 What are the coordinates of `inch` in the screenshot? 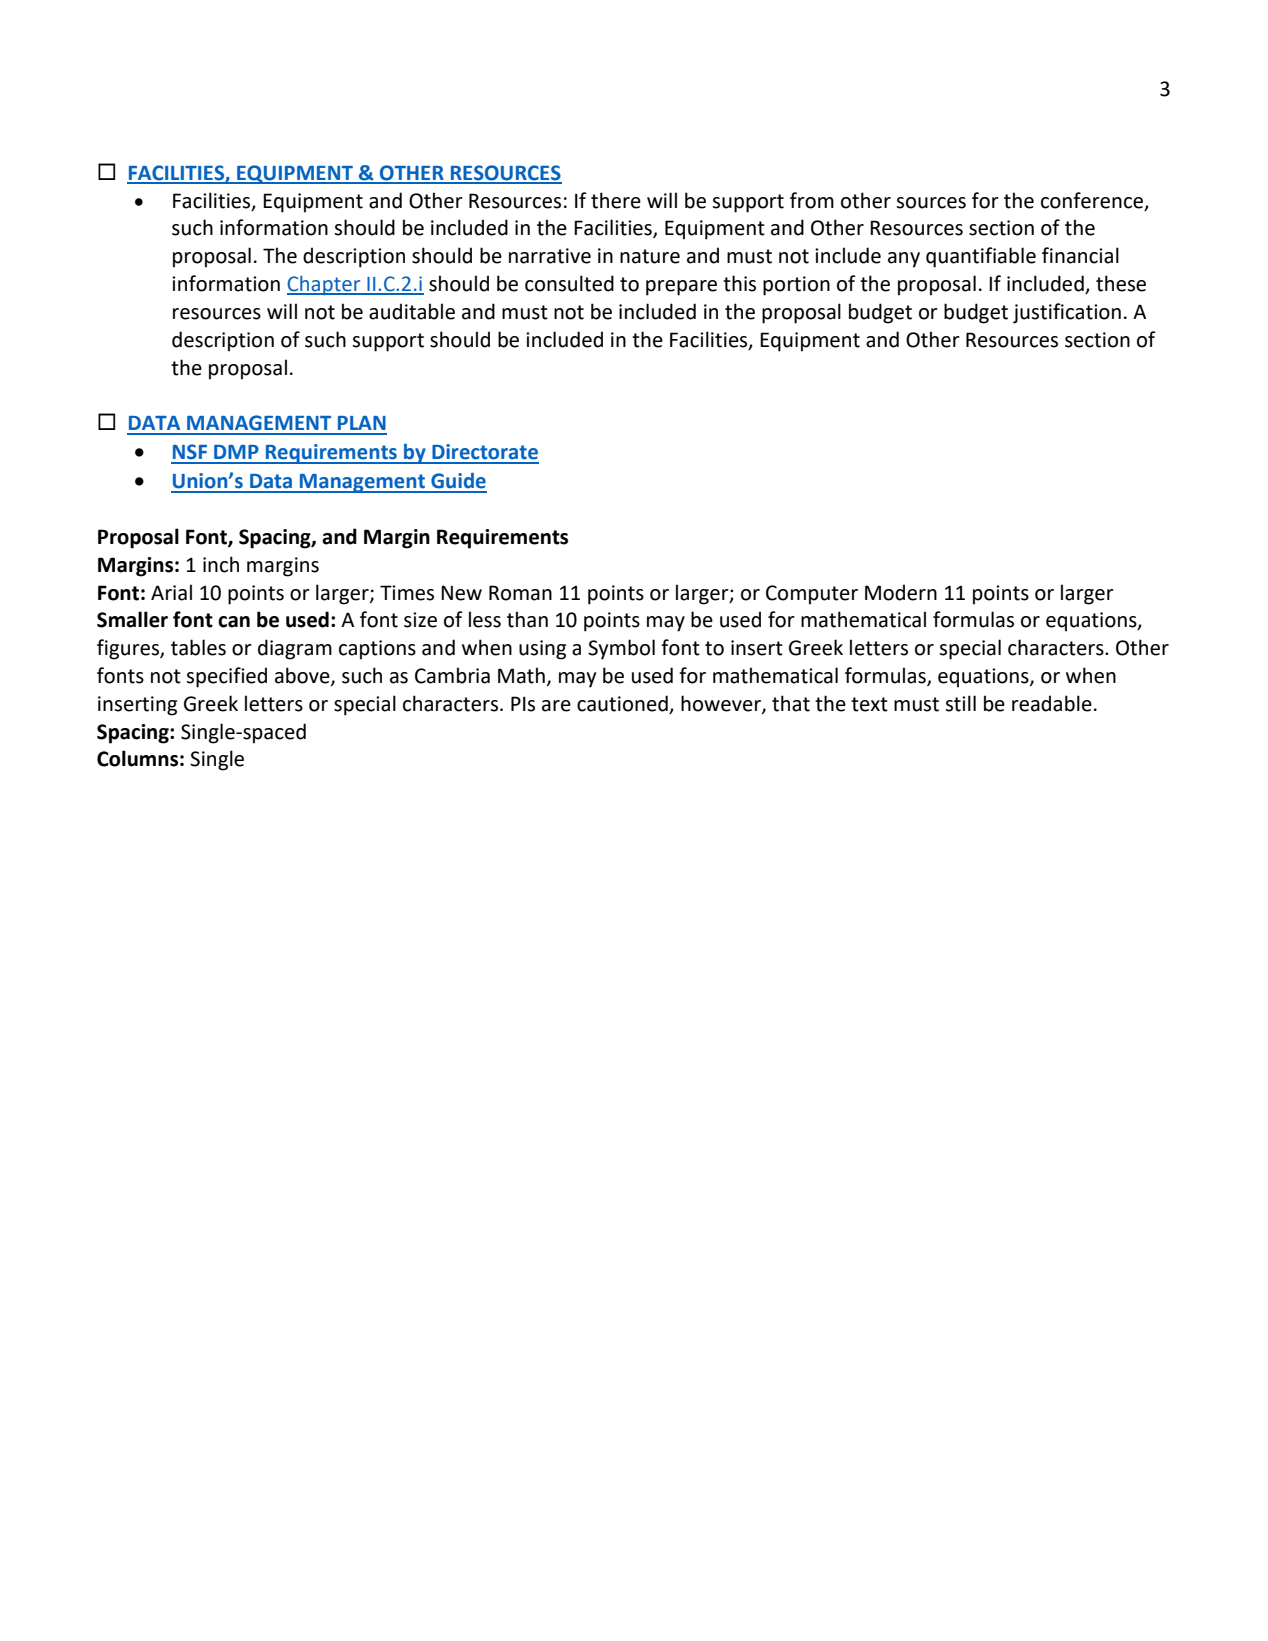 It's located at (221, 564).
